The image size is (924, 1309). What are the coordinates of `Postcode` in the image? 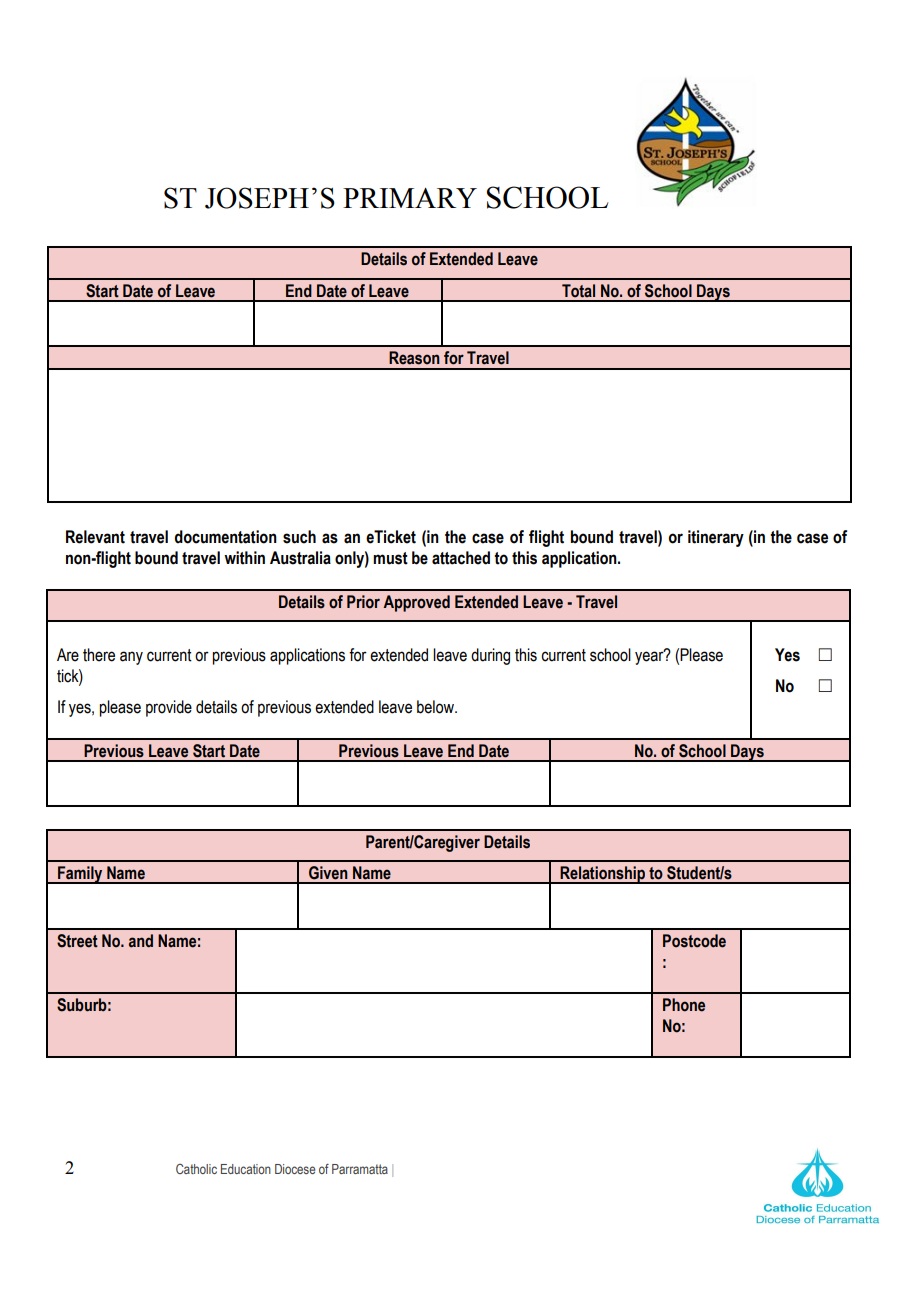 It's located at (694, 941).
